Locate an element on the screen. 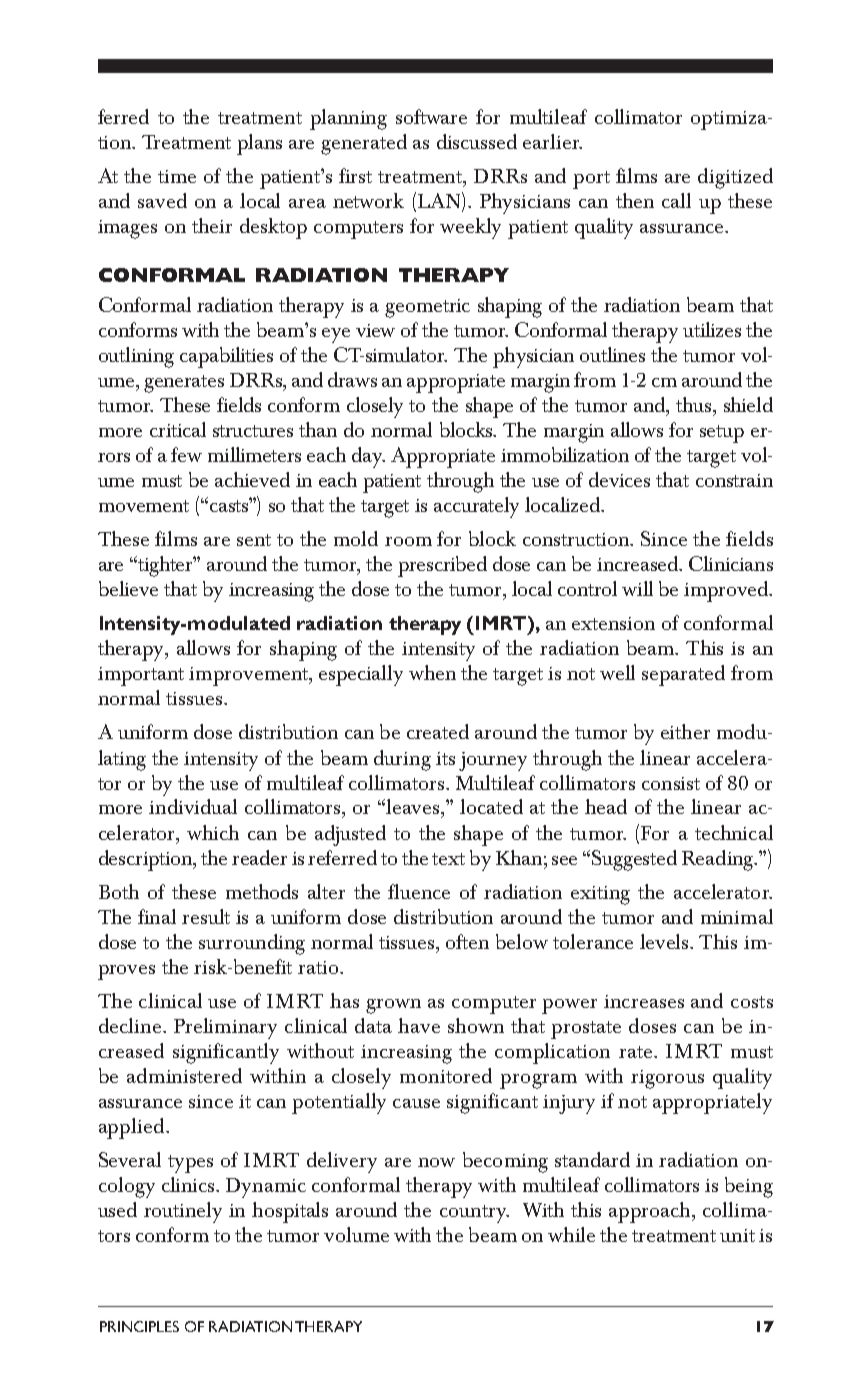 This screenshot has width=845, height=1383. created is located at coordinates (438, 731).
